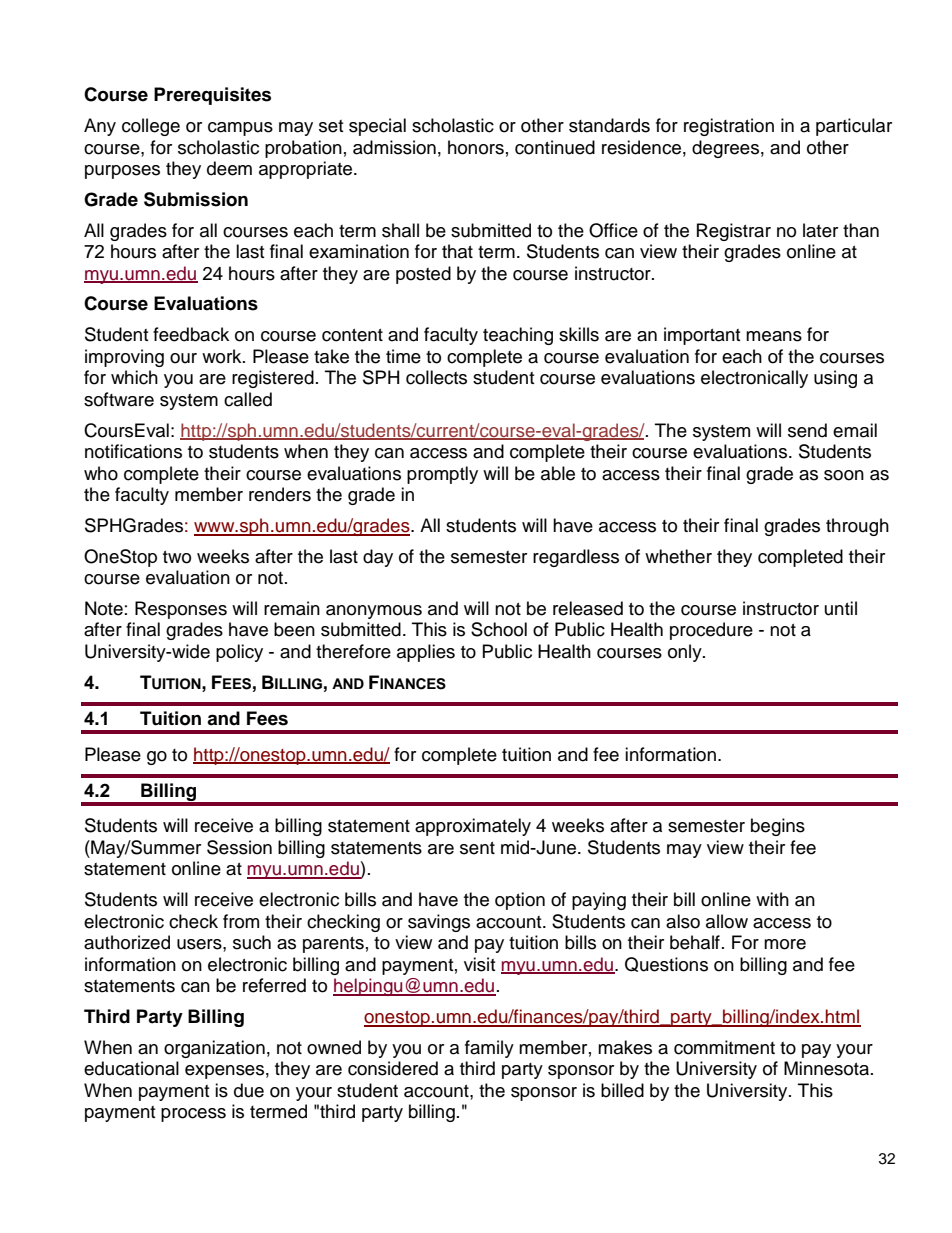  What do you see at coordinates (151, 127) in the image?
I see `college` at bounding box center [151, 127].
